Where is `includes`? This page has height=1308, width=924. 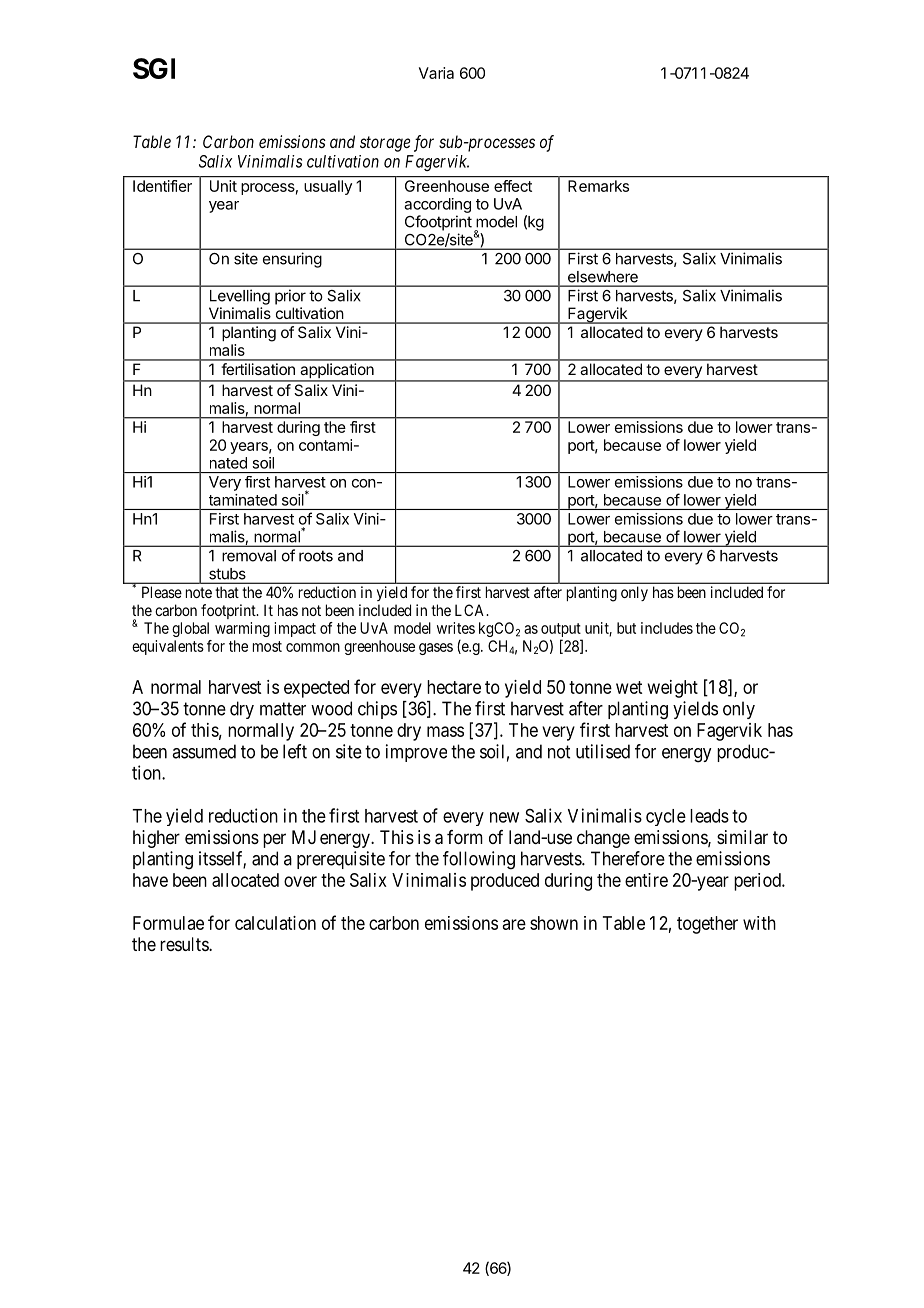
includes is located at coordinates (667, 628).
